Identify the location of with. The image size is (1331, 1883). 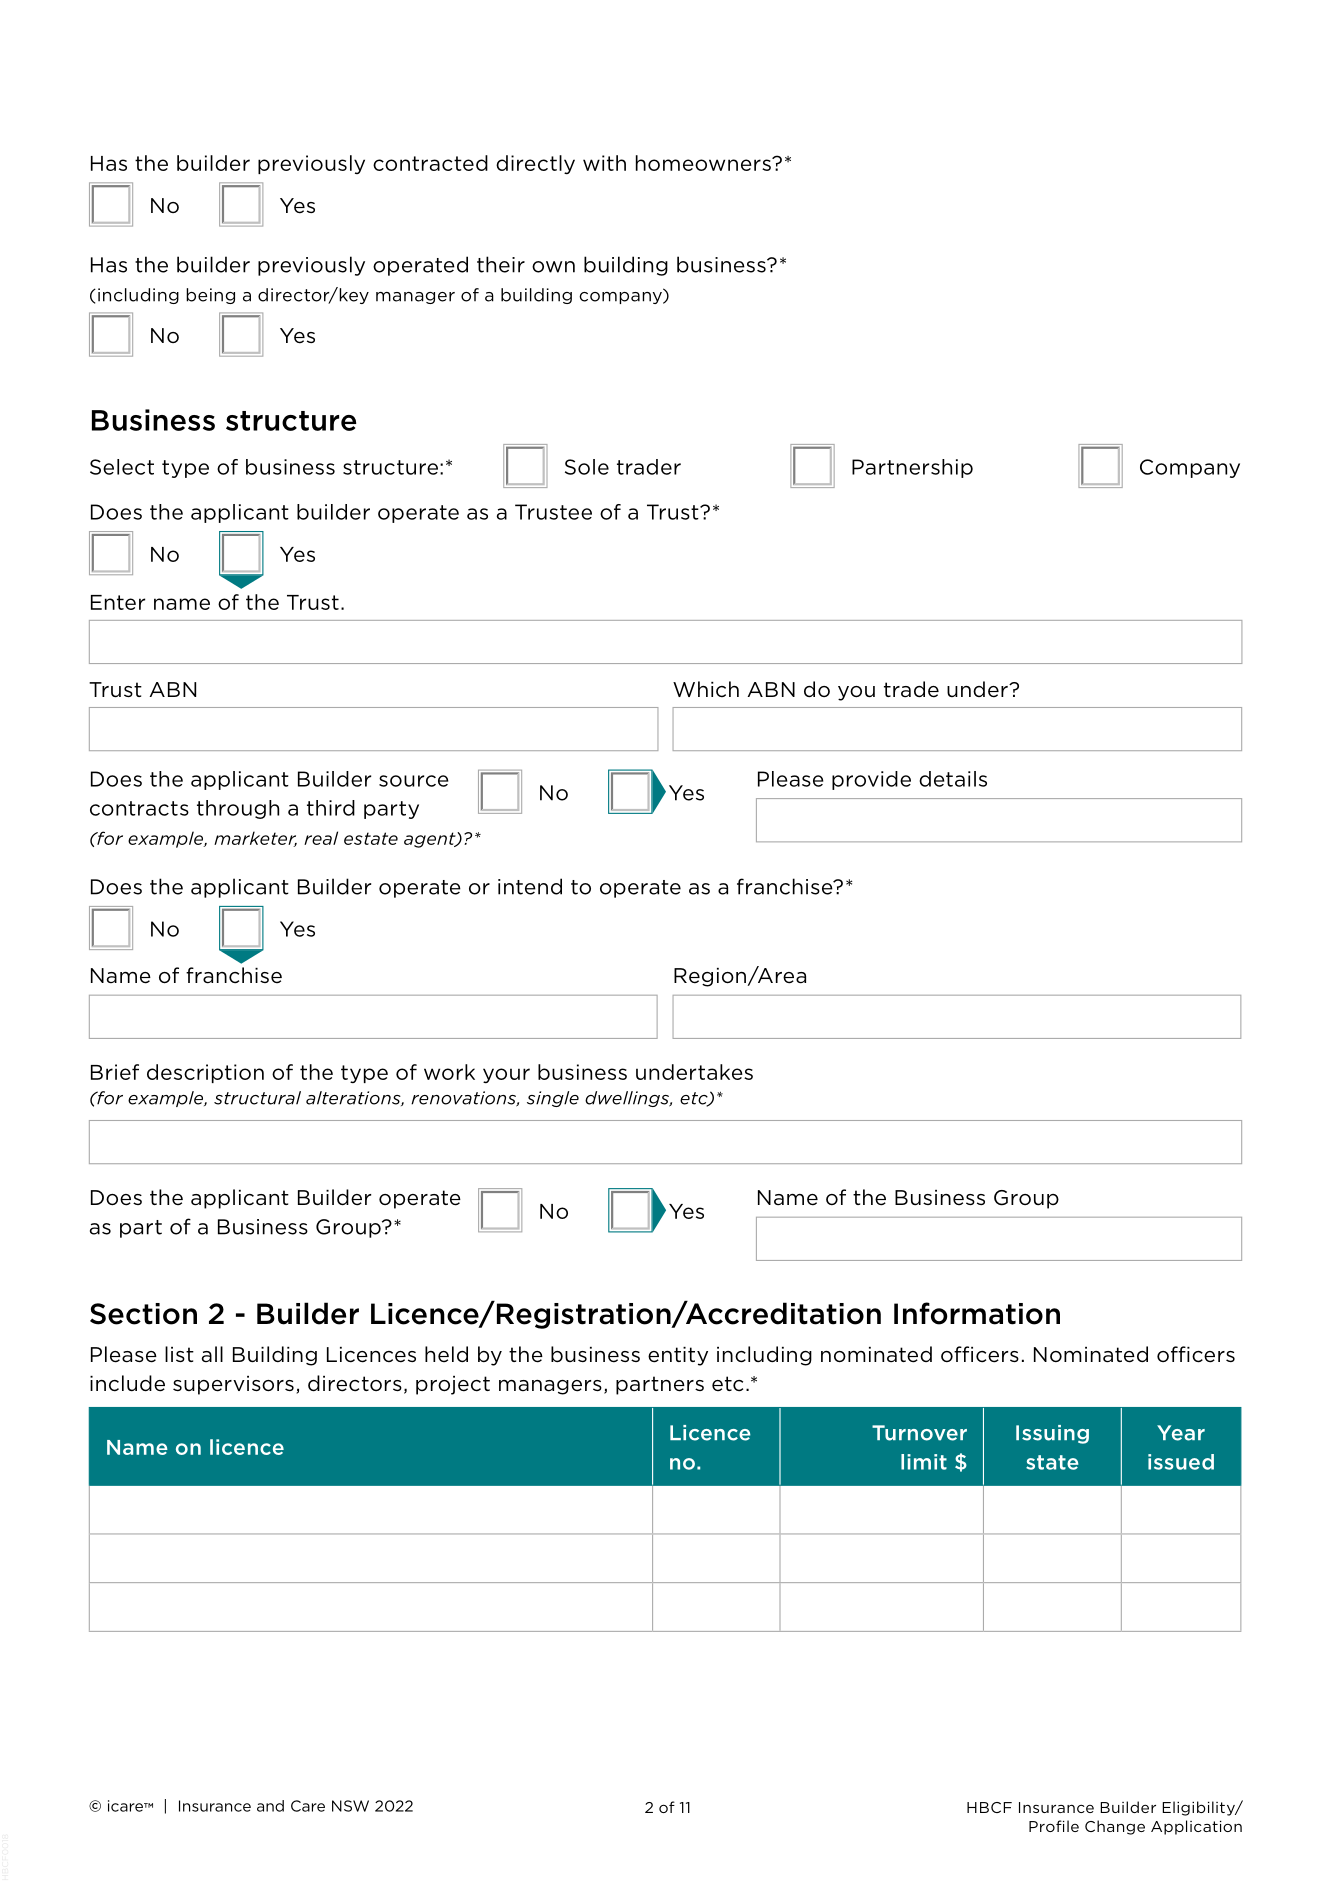
(604, 163).
